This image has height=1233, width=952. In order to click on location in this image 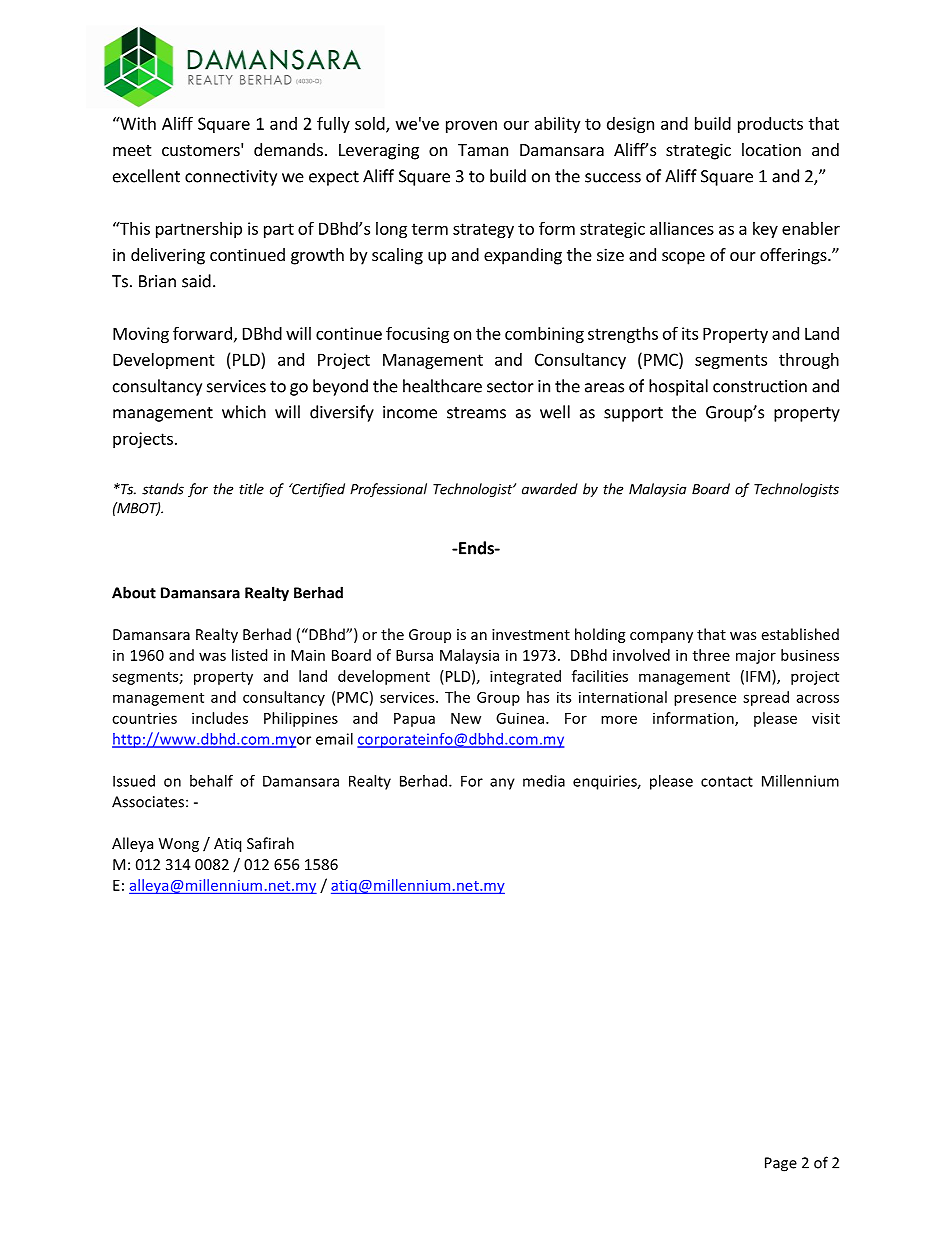, I will do `click(771, 149)`.
